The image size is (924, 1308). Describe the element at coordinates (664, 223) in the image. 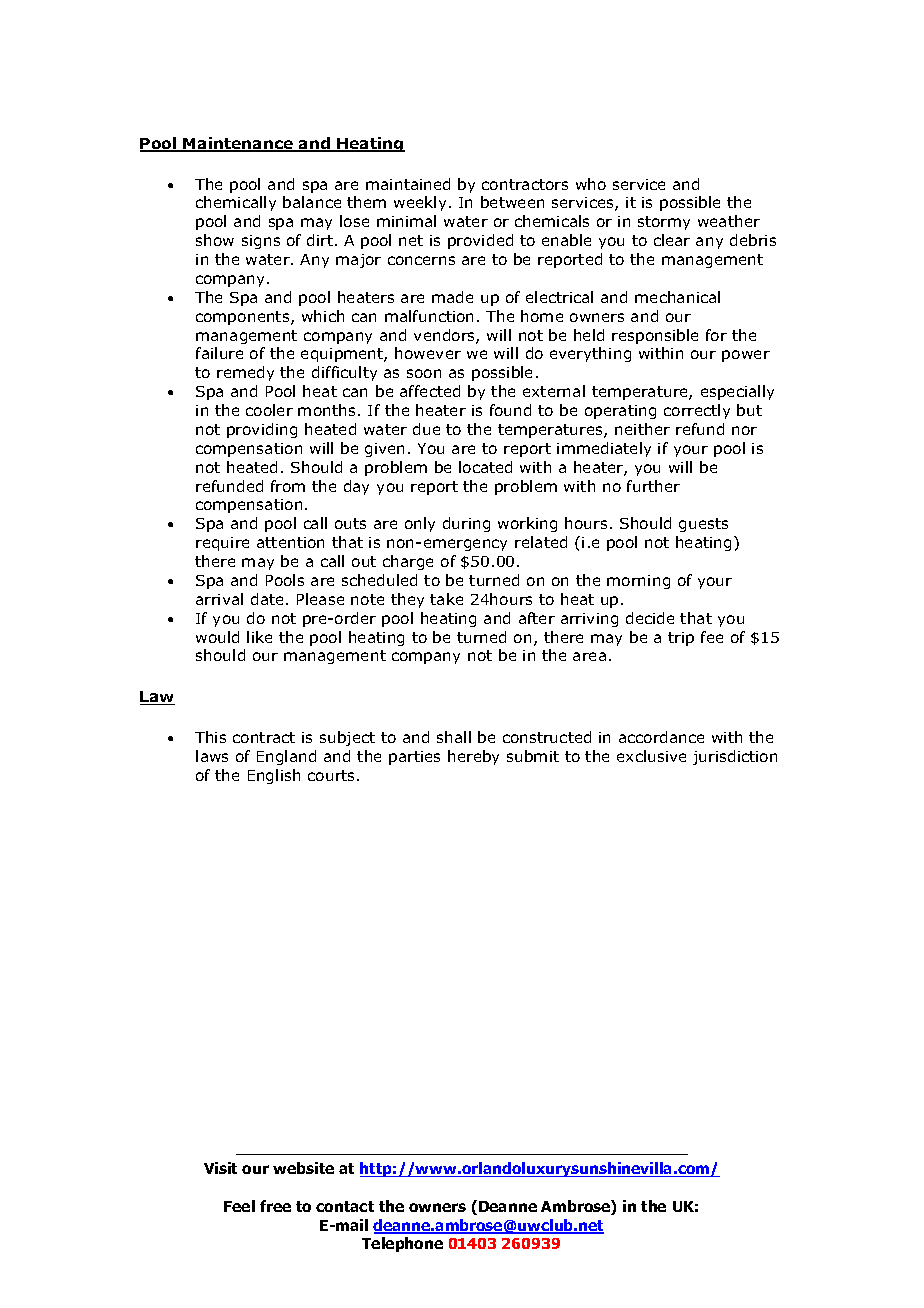

I see `stormy` at that location.
